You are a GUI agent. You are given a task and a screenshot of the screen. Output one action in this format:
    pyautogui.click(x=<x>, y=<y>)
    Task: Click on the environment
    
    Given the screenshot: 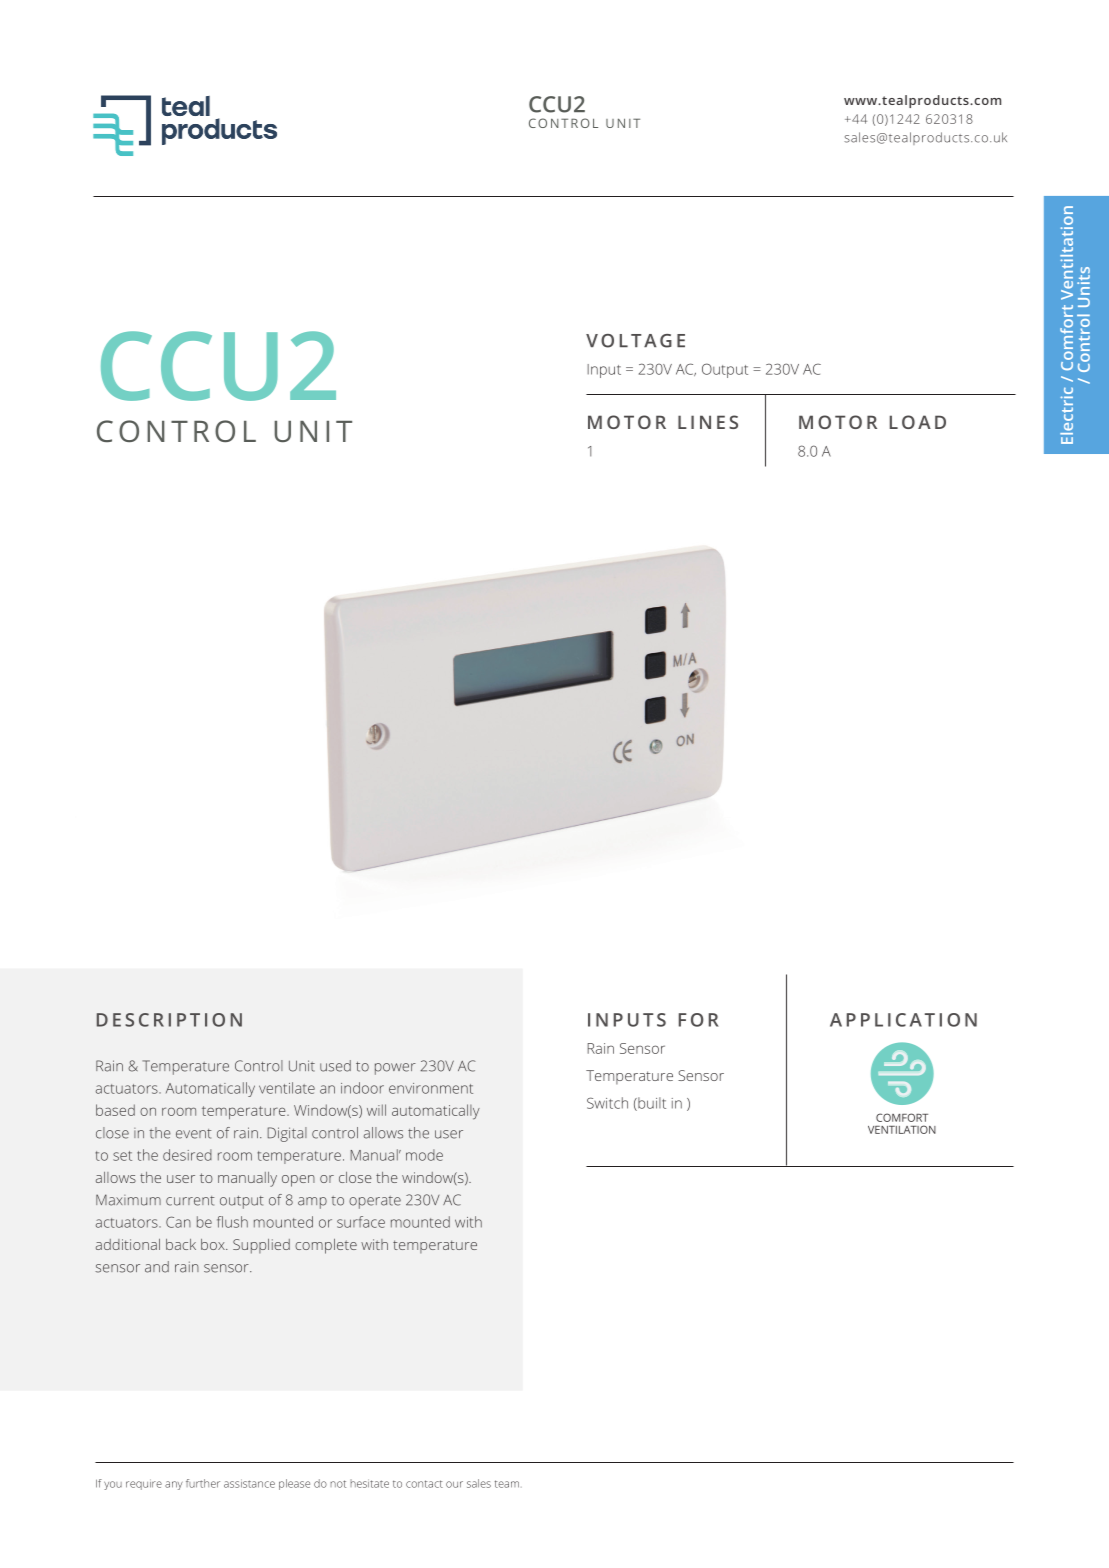 What is the action you would take?
    pyautogui.click(x=431, y=1088)
